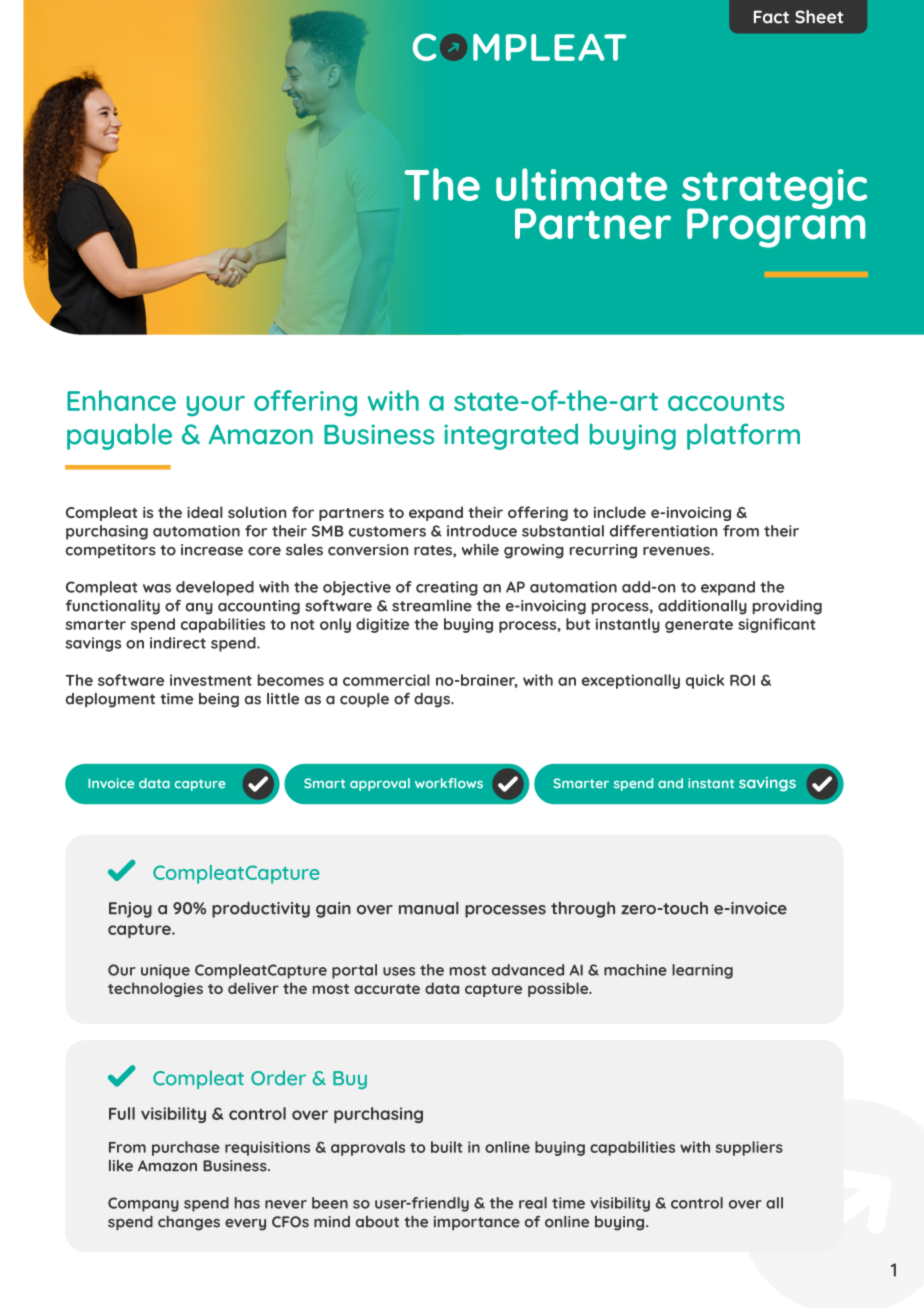 Image resolution: width=924 pixels, height=1308 pixels. What do you see at coordinates (477, 1223) in the screenshot?
I see `importance` at bounding box center [477, 1223].
